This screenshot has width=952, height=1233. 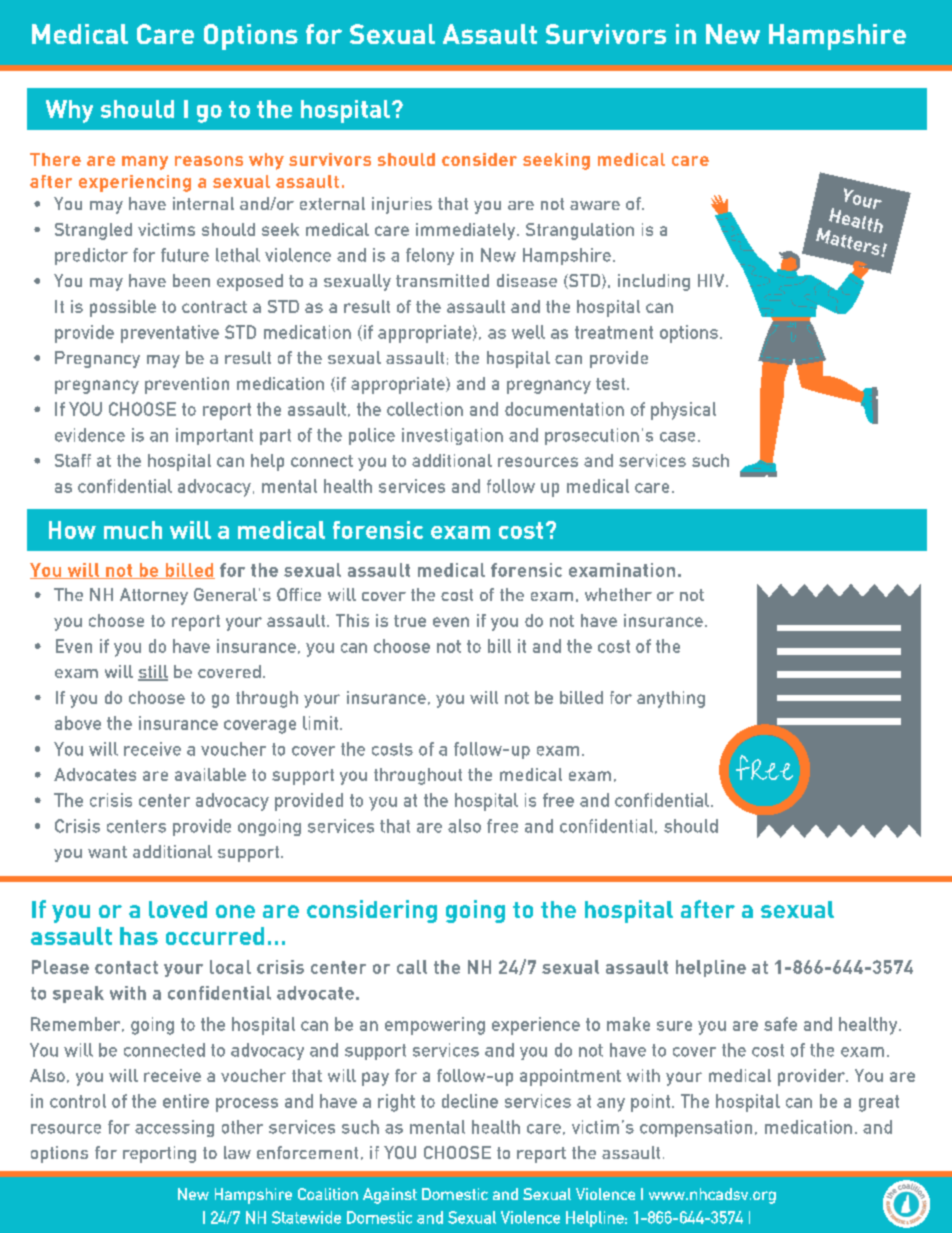 What do you see at coordinates (677, 437) in the screenshot?
I see `case` at bounding box center [677, 437].
